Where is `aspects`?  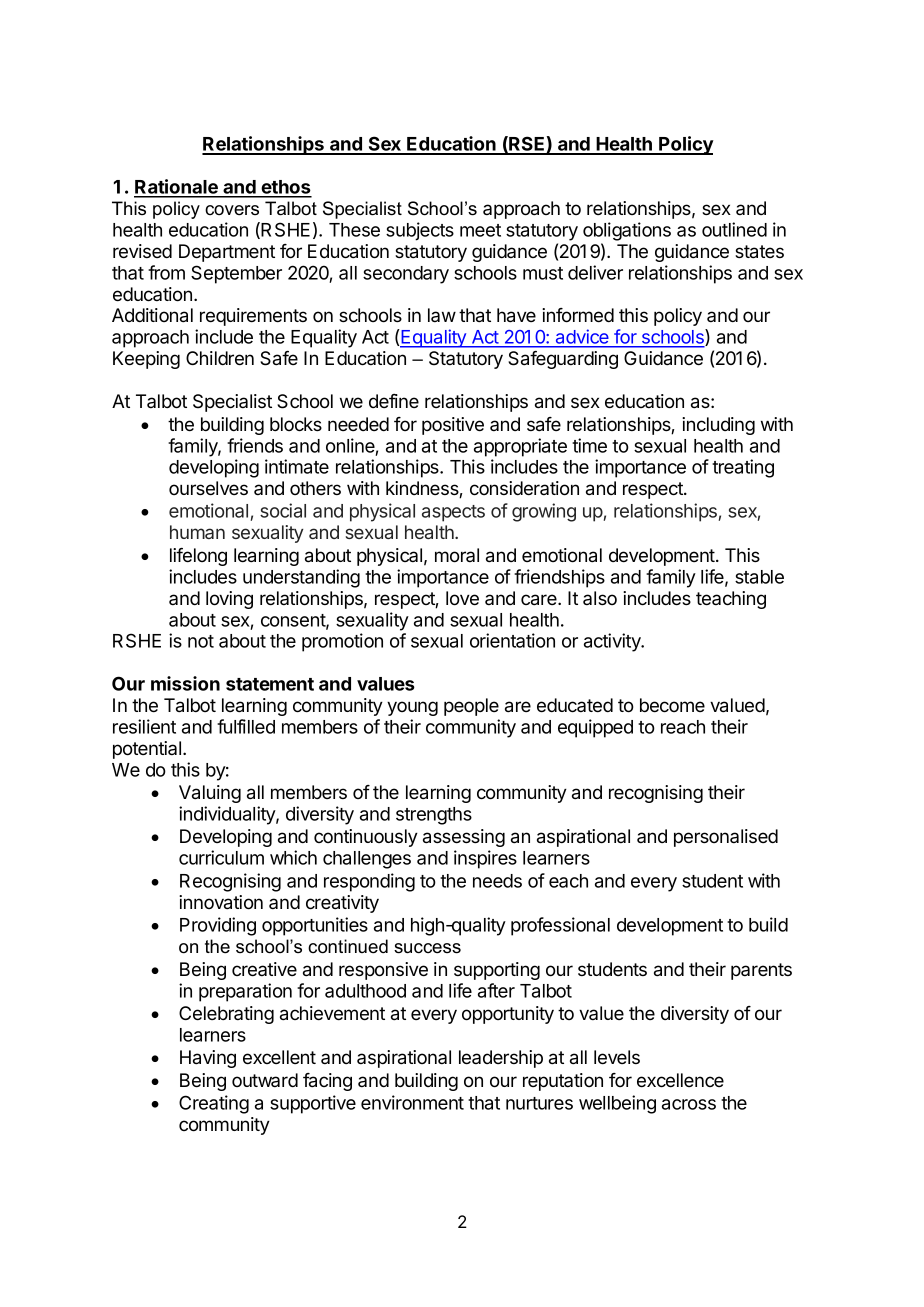 aspects is located at coordinates (453, 513).
